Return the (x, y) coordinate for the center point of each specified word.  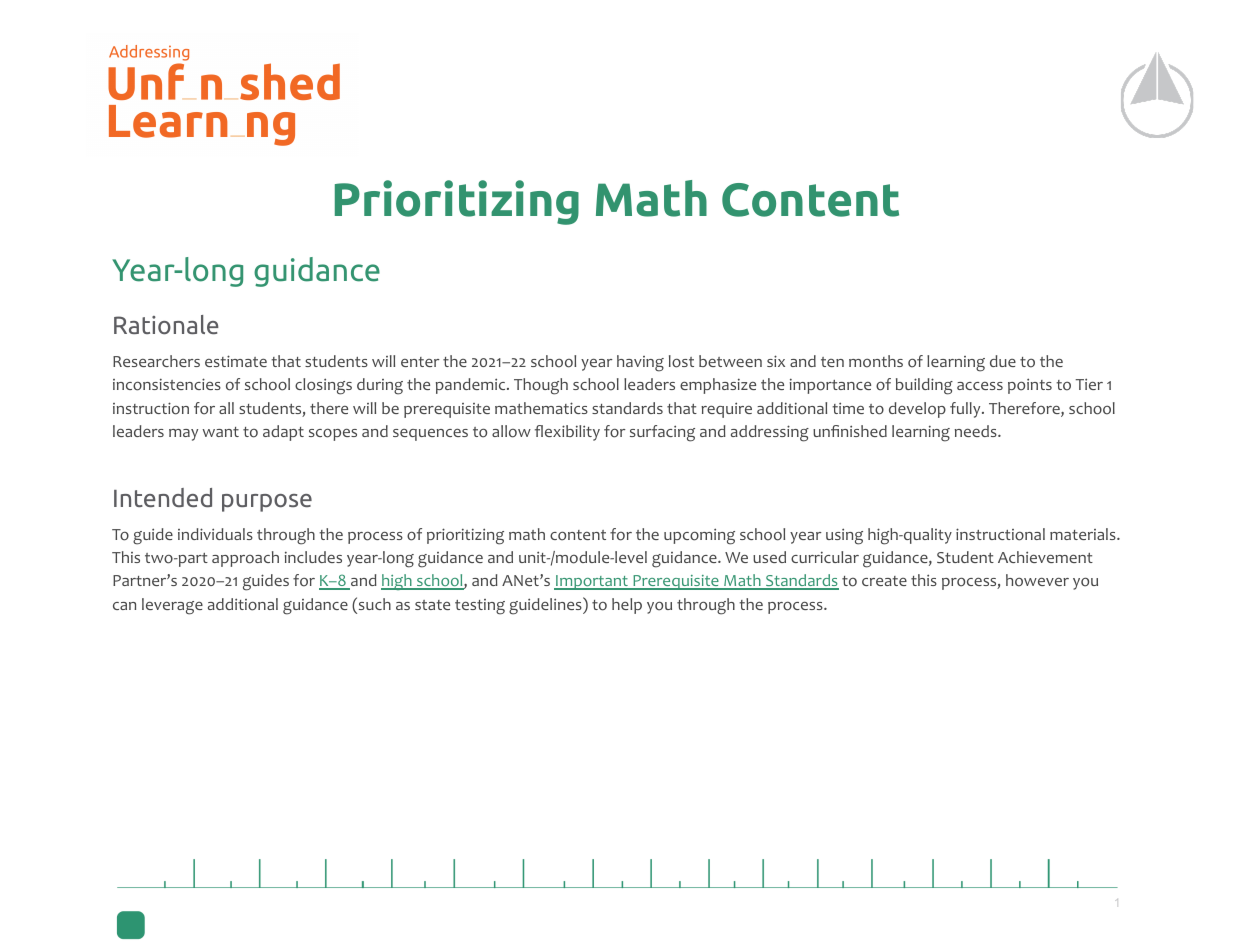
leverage (172, 606)
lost (681, 361)
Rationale (166, 325)
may (183, 435)
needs (977, 431)
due (1003, 361)
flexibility (567, 433)
